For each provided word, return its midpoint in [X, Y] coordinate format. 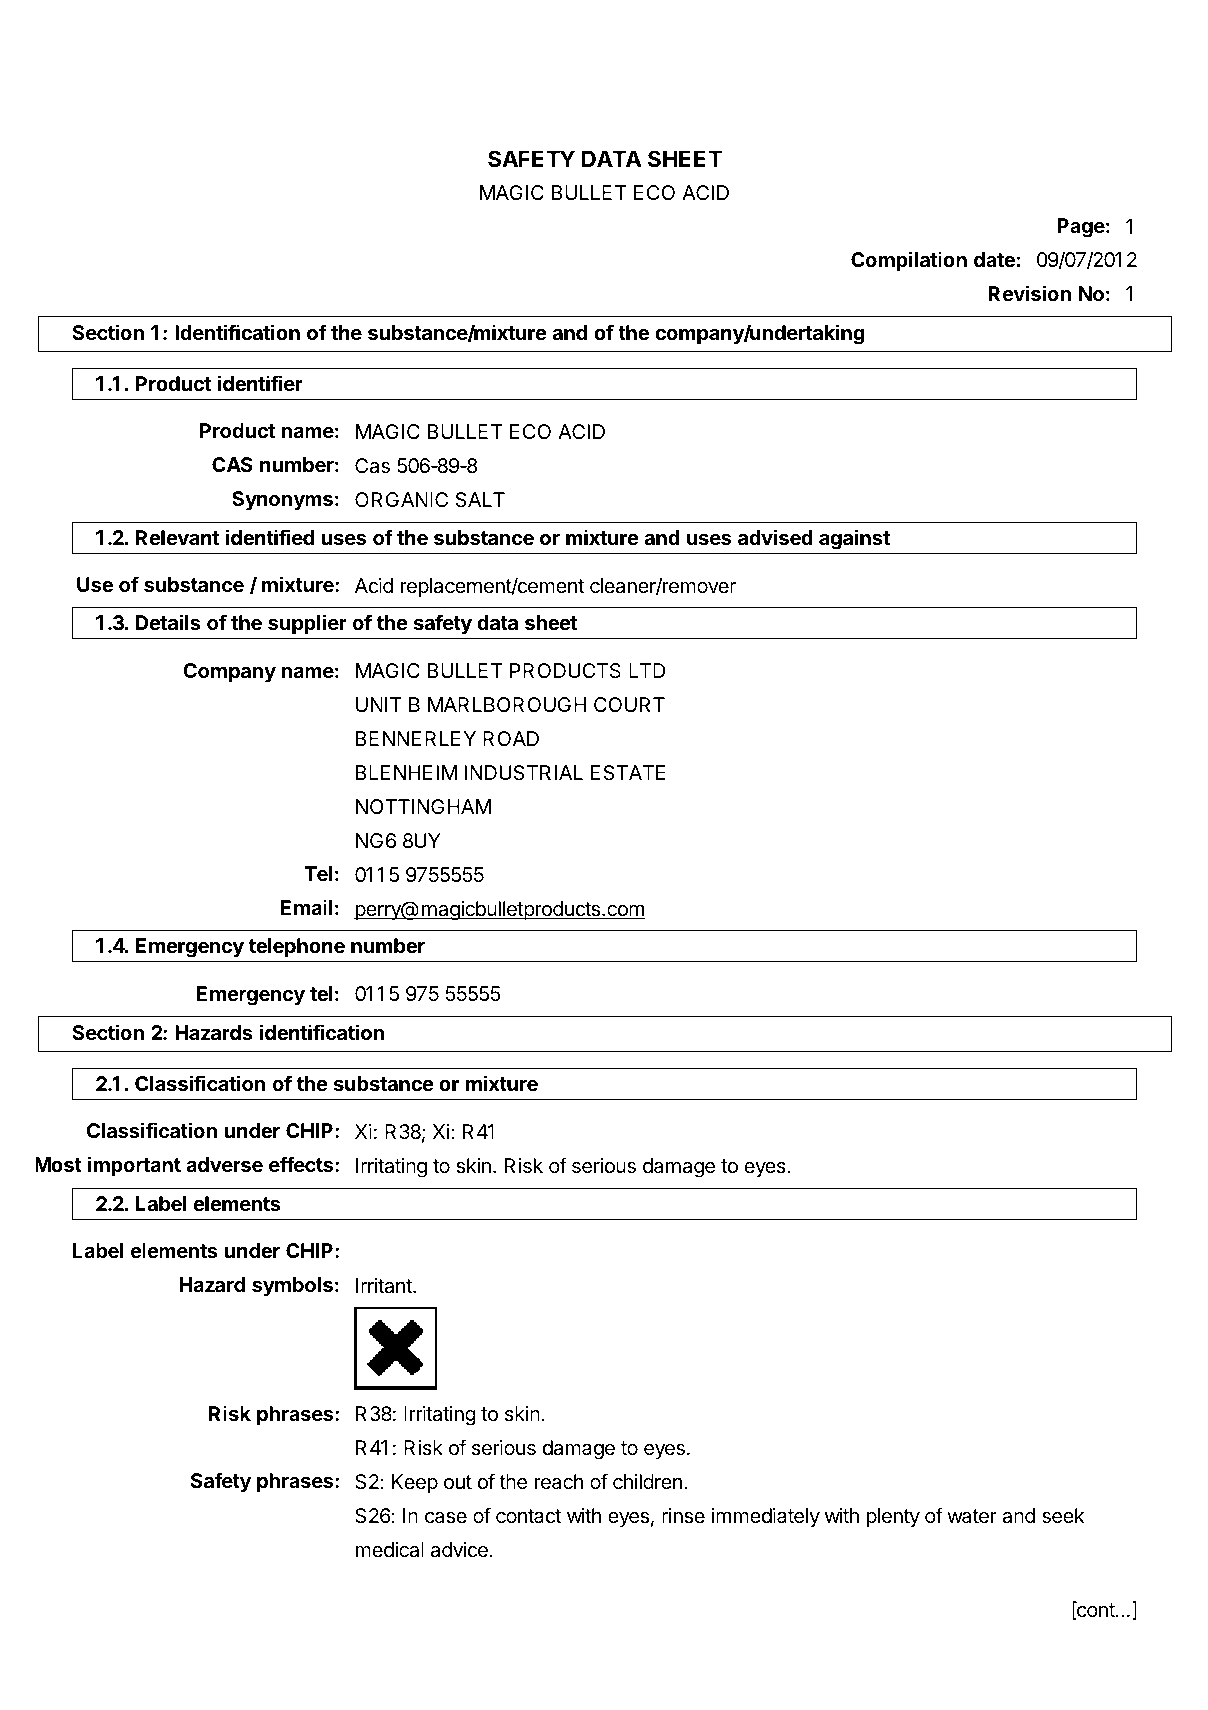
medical [390, 1550]
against [854, 539]
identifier [260, 383]
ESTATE [628, 772]
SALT [480, 499]
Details [168, 622]
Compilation [909, 261]
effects [302, 1164]
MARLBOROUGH [507, 704]
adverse [224, 1164]
